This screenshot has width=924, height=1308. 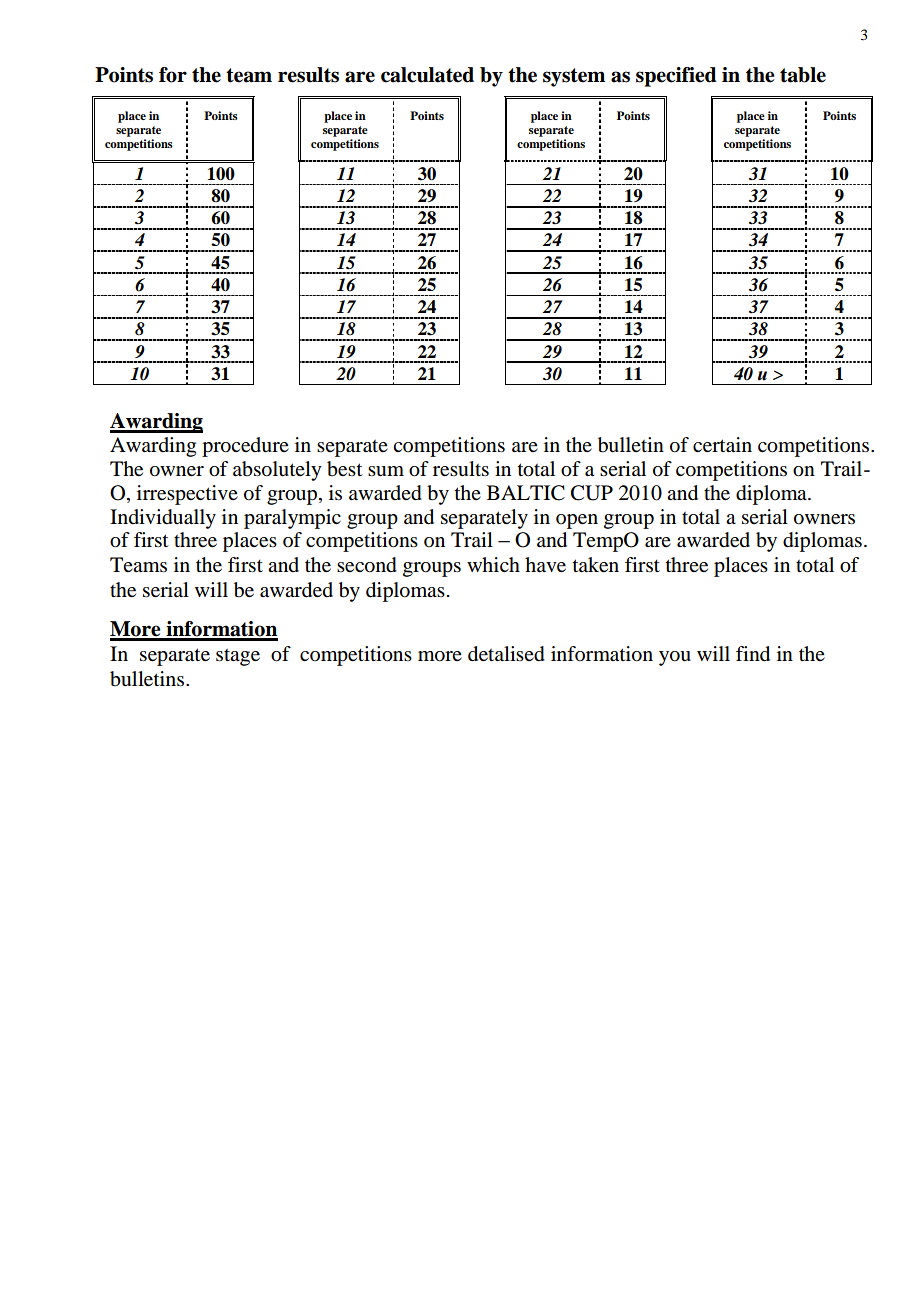 What do you see at coordinates (245, 447) in the screenshot?
I see `procedure` at bounding box center [245, 447].
